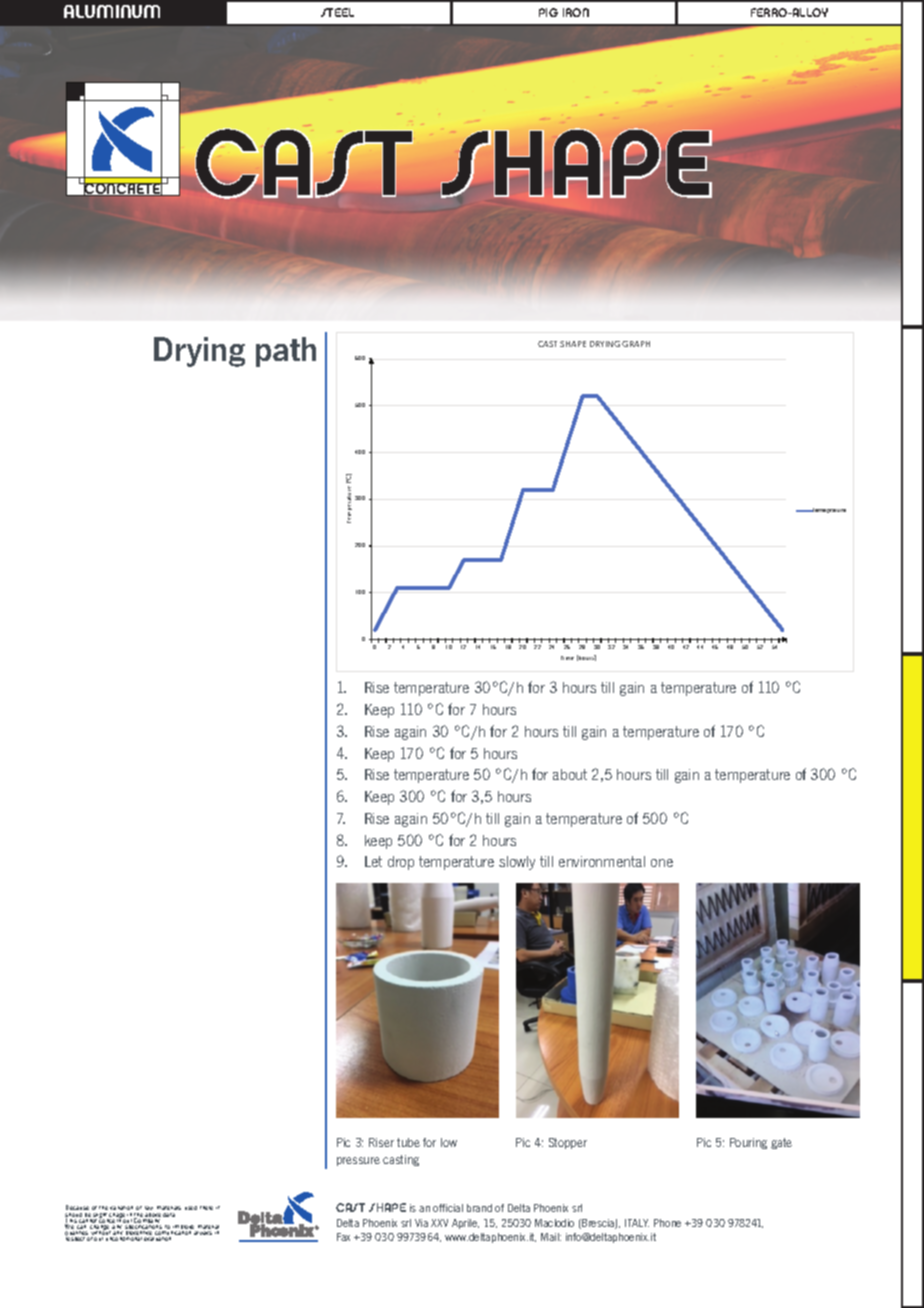 The width and height of the document is (924, 1308). Describe the element at coordinates (636, 344) in the document. I see `GRAPH` at that location.
